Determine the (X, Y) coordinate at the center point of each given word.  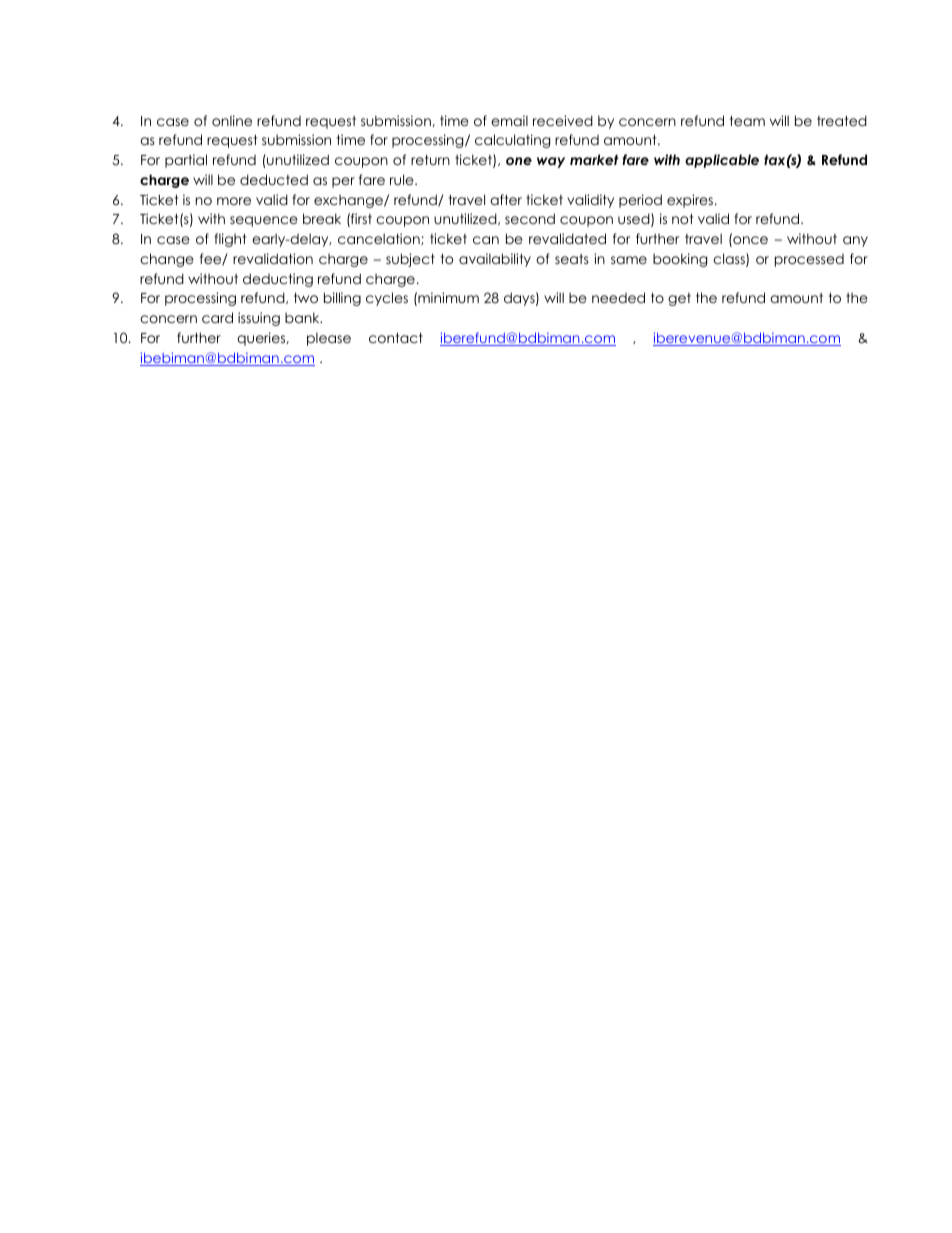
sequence (264, 221)
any (855, 241)
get (679, 299)
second (530, 218)
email (509, 120)
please (329, 339)
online (232, 120)
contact (396, 338)
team (747, 121)
